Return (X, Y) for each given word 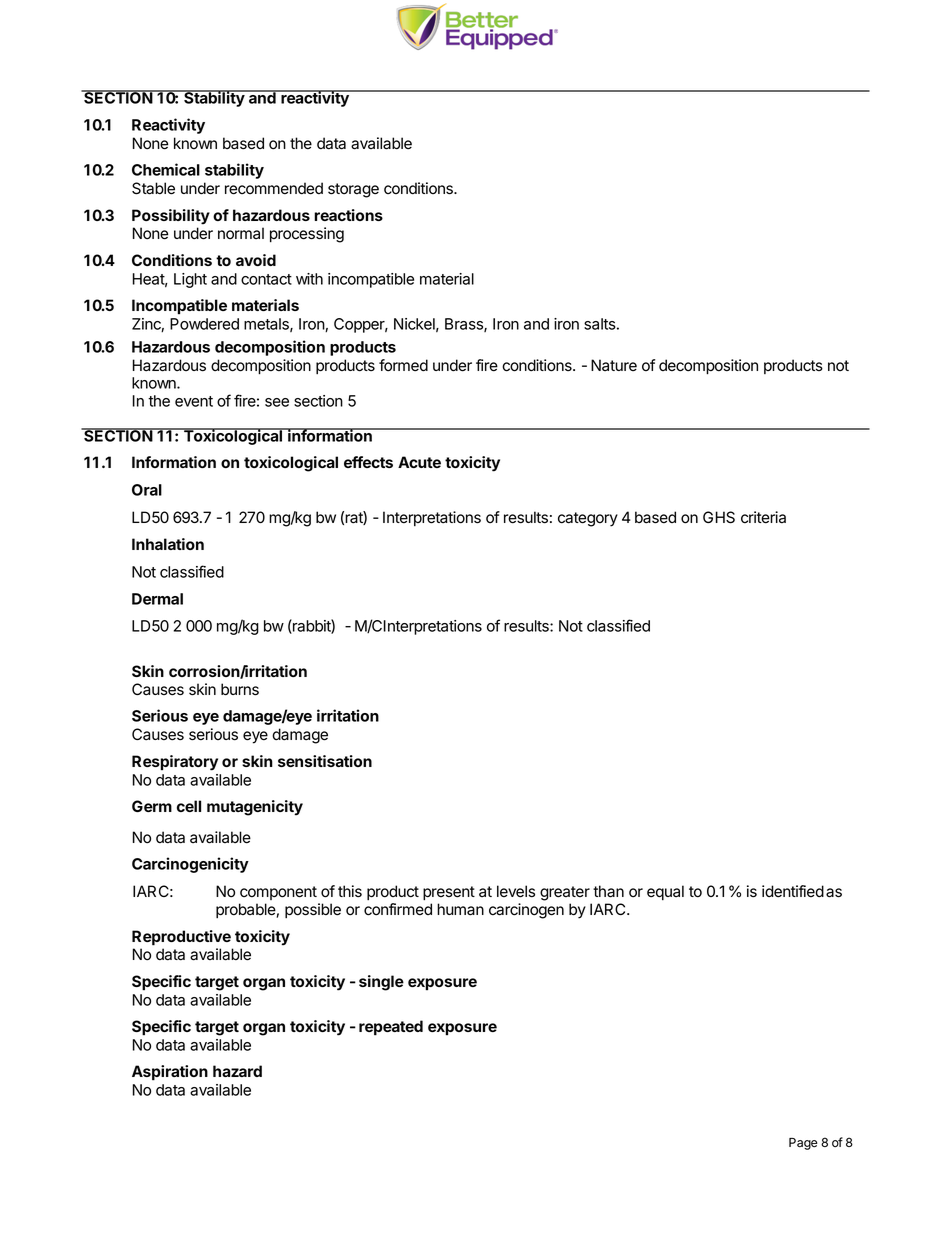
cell (189, 806)
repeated (391, 1028)
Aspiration (170, 1073)
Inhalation (168, 544)
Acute (419, 462)
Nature (614, 365)
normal (241, 233)
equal (665, 893)
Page (803, 1144)
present (449, 893)
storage (353, 190)
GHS (719, 517)
